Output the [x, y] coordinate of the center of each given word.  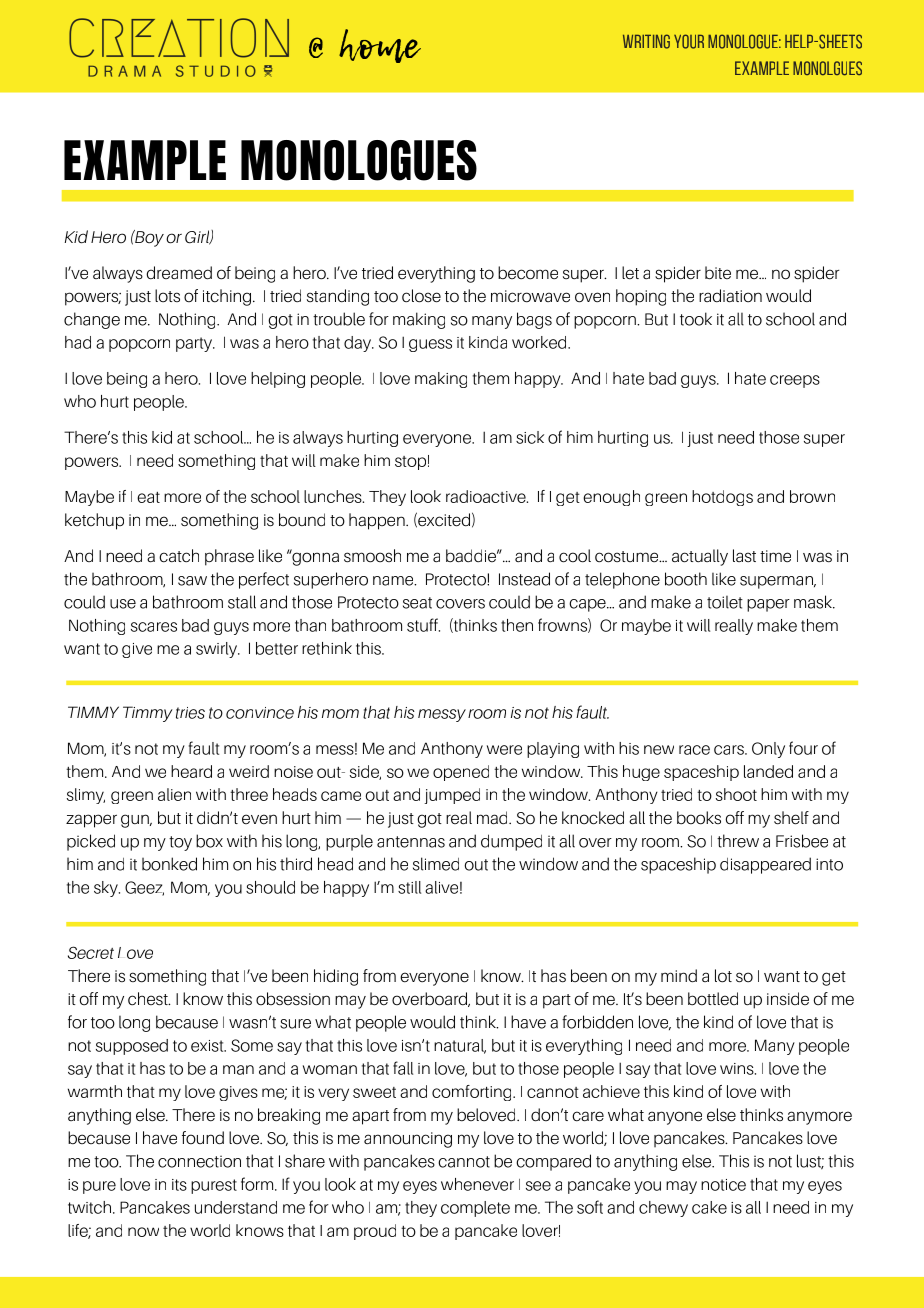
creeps [795, 381]
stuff [423, 625]
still [409, 887]
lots [167, 296]
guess [430, 345]
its [179, 1185]
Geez [144, 888]
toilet [725, 602]
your [689, 41]
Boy [148, 238]
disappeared [765, 865]
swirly [218, 650]
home [380, 46]
